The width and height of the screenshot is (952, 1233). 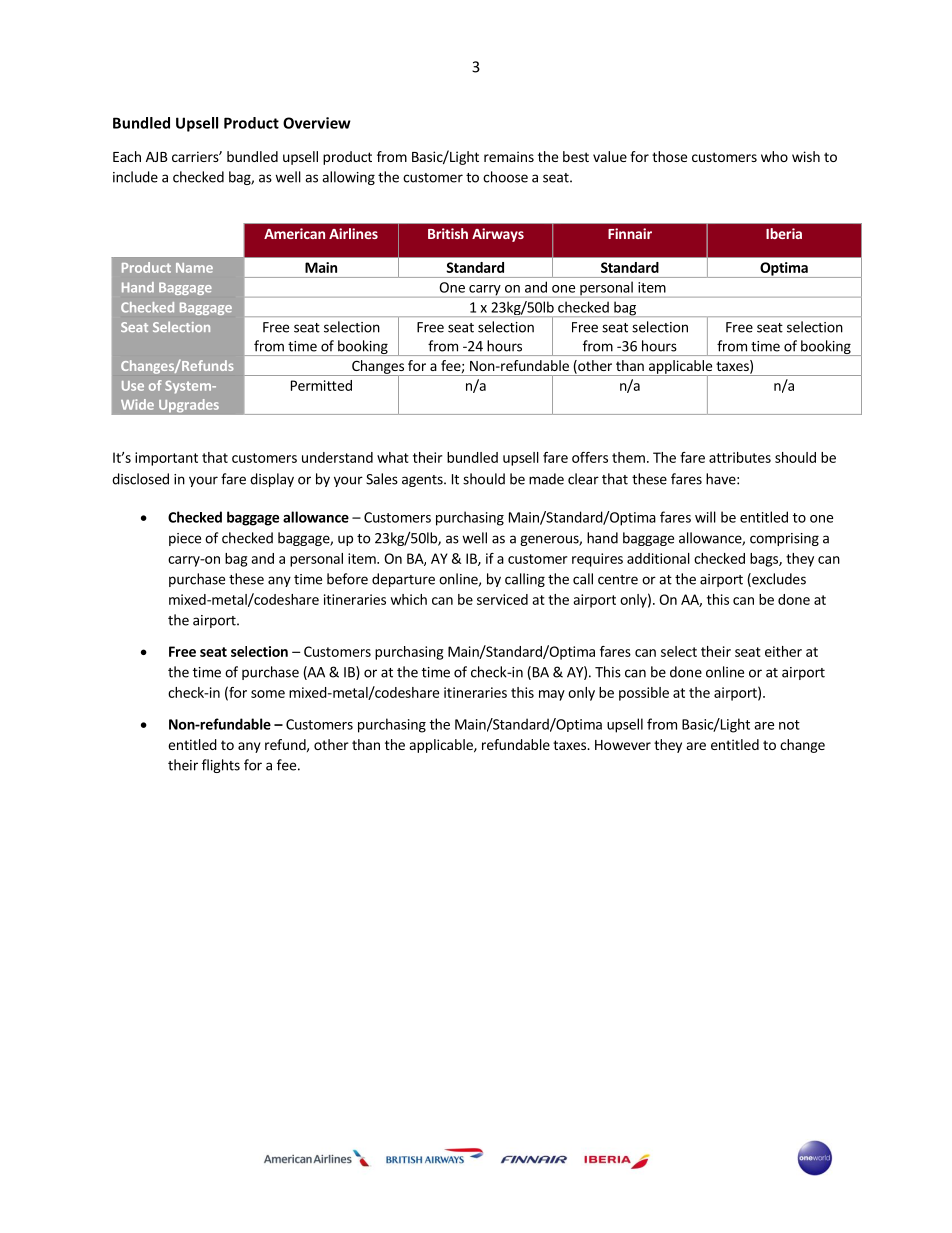 I want to click on attributes, so click(x=740, y=457).
